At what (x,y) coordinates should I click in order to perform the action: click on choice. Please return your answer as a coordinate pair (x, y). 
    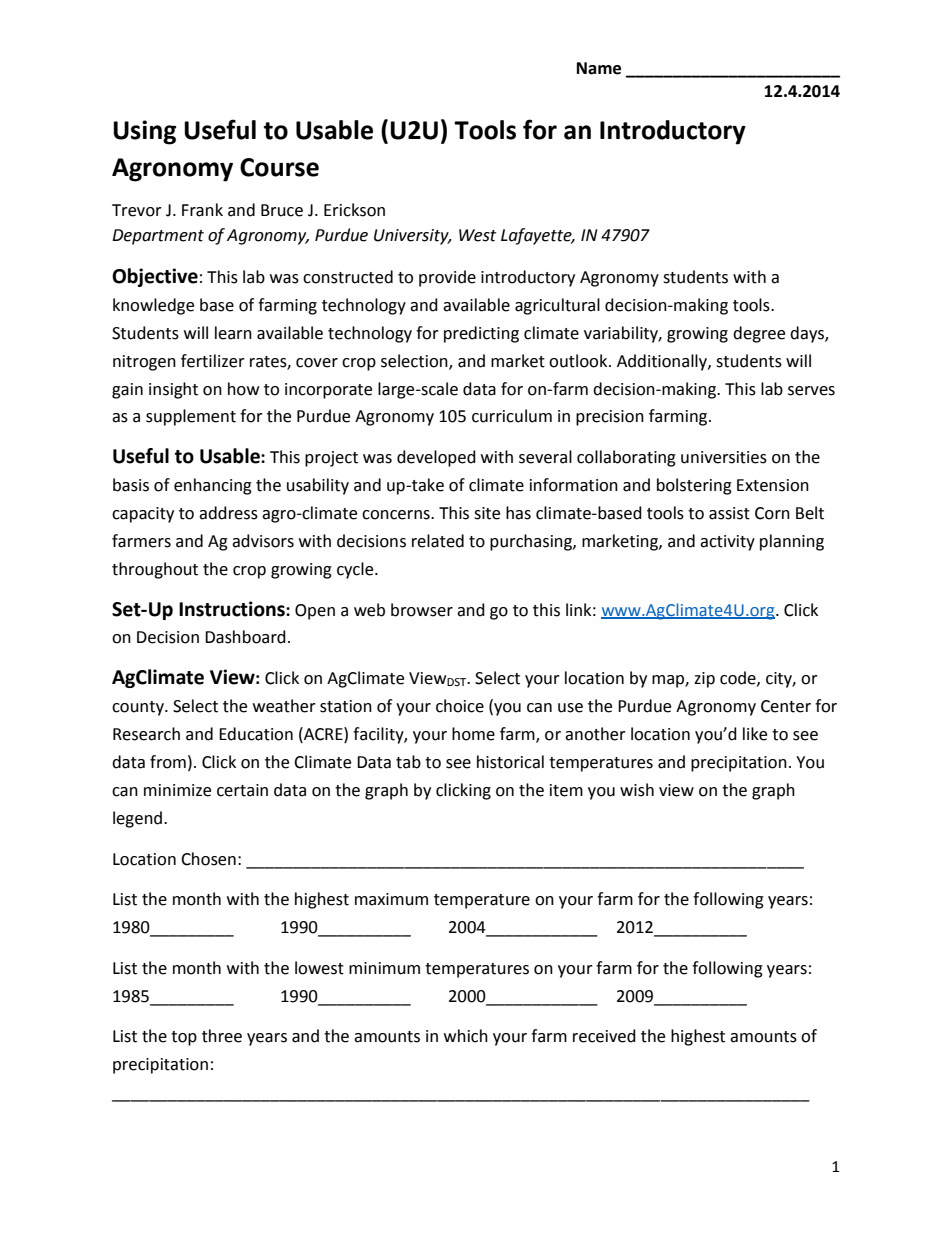
    Looking at the image, I should click on (460, 706).
